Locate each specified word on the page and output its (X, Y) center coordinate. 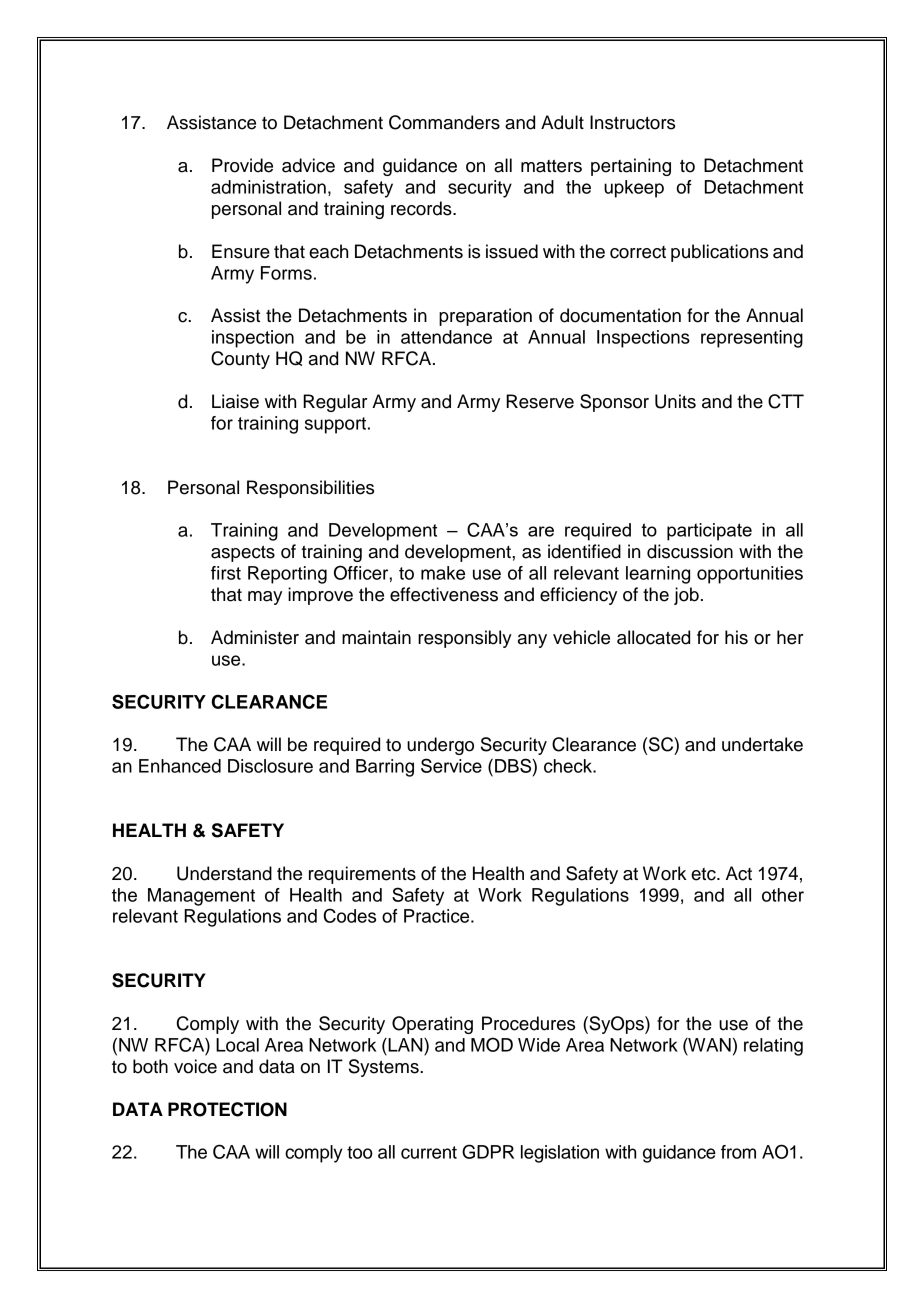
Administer (255, 637)
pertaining (631, 167)
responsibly (465, 639)
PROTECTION (227, 1109)
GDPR (488, 1151)
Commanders (444, 122)
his (736, 637)
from (738, 1152)
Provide (242, 165)
